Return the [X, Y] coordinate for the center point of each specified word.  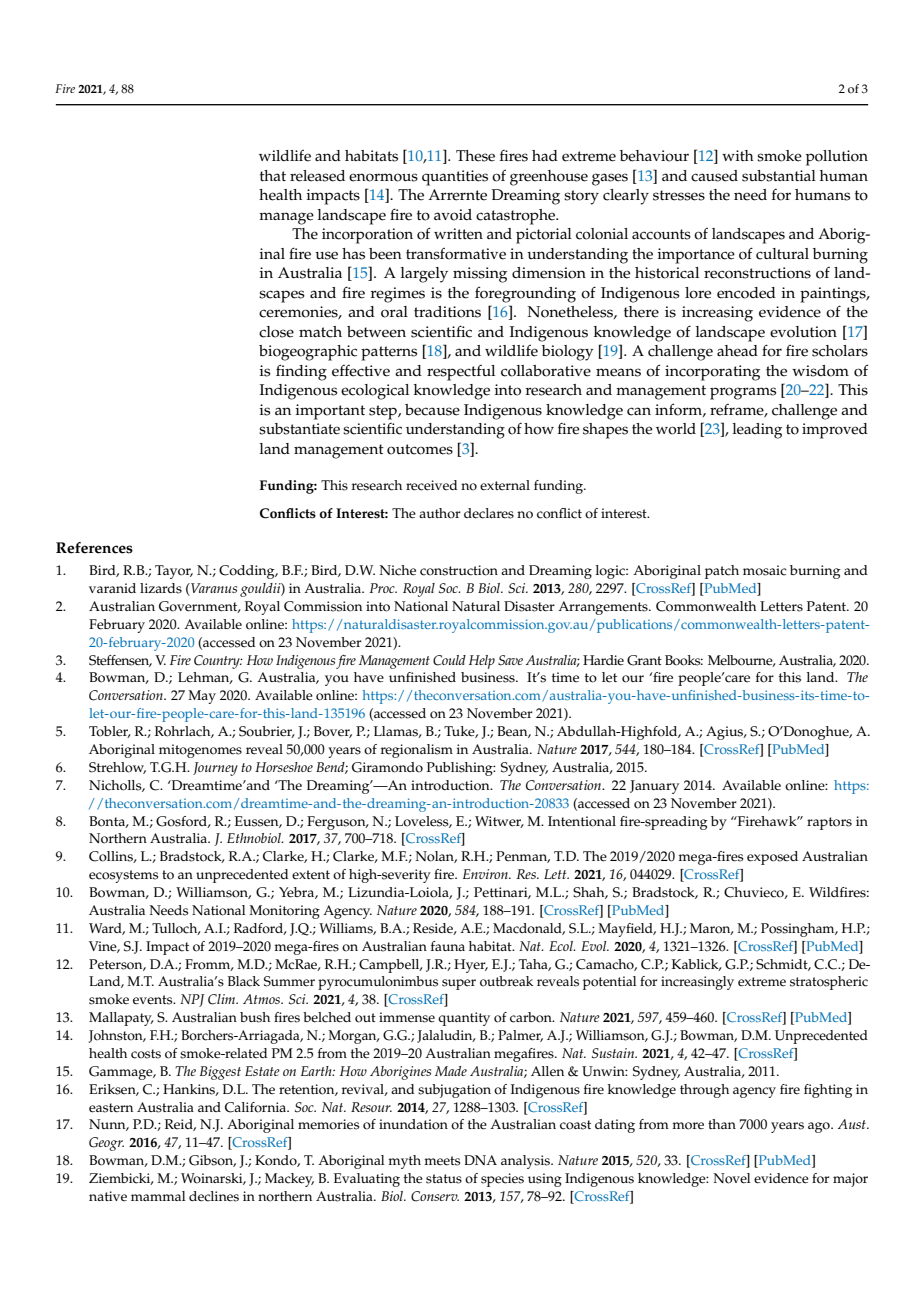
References [94, 548]
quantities [455, 178]
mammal [158, 1196]
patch [722, 572]
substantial [779, 176]
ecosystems [123, 876]
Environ [486, 874]
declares [489, 513]
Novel [731, 1178]
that [273, 175]
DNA [480, 1160]
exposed [772, 858]
